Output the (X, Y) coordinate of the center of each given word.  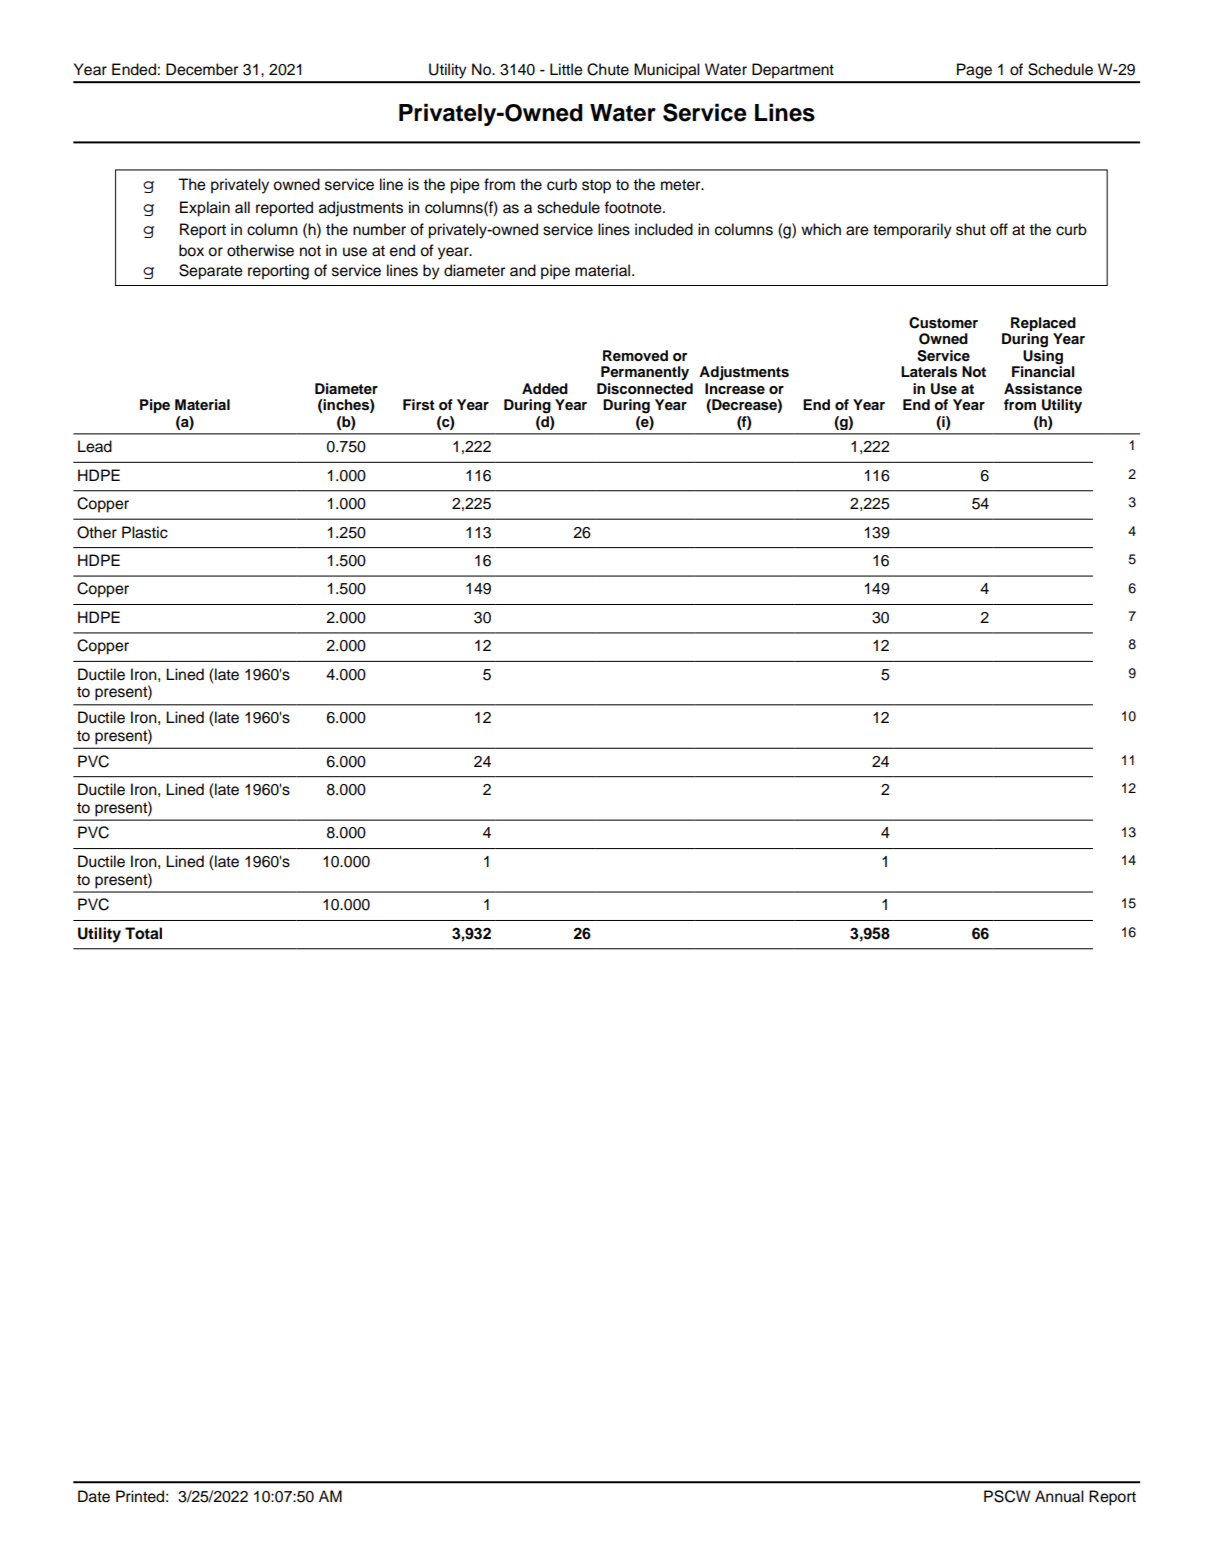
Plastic (145, 532)
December (202, 69)
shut (971, 229)
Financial (1043, 370)
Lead (95, 446)
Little (566, 69)
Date (94, 1496)
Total (143, 933)
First (419, 405)
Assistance (1043, 389)
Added (545, 388)
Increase (735, 389)
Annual (1059, 1496)
